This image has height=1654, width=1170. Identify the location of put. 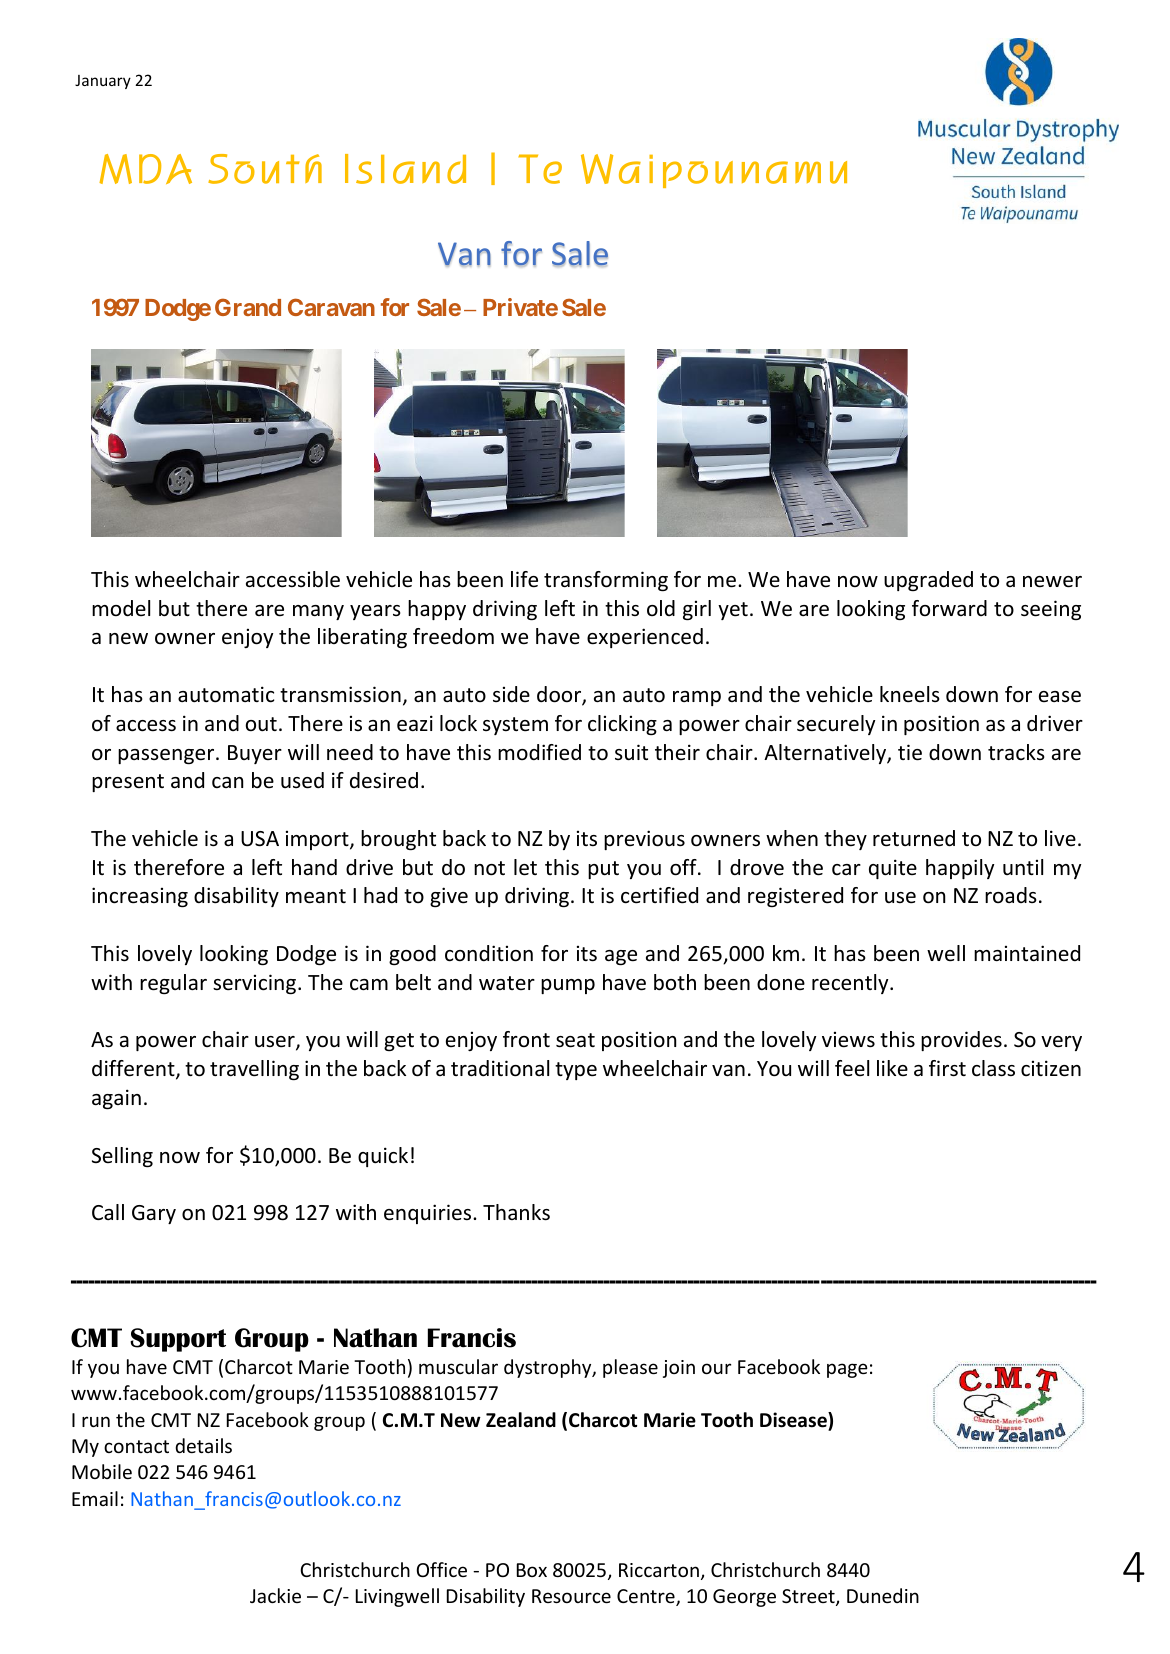
(603, 870).
